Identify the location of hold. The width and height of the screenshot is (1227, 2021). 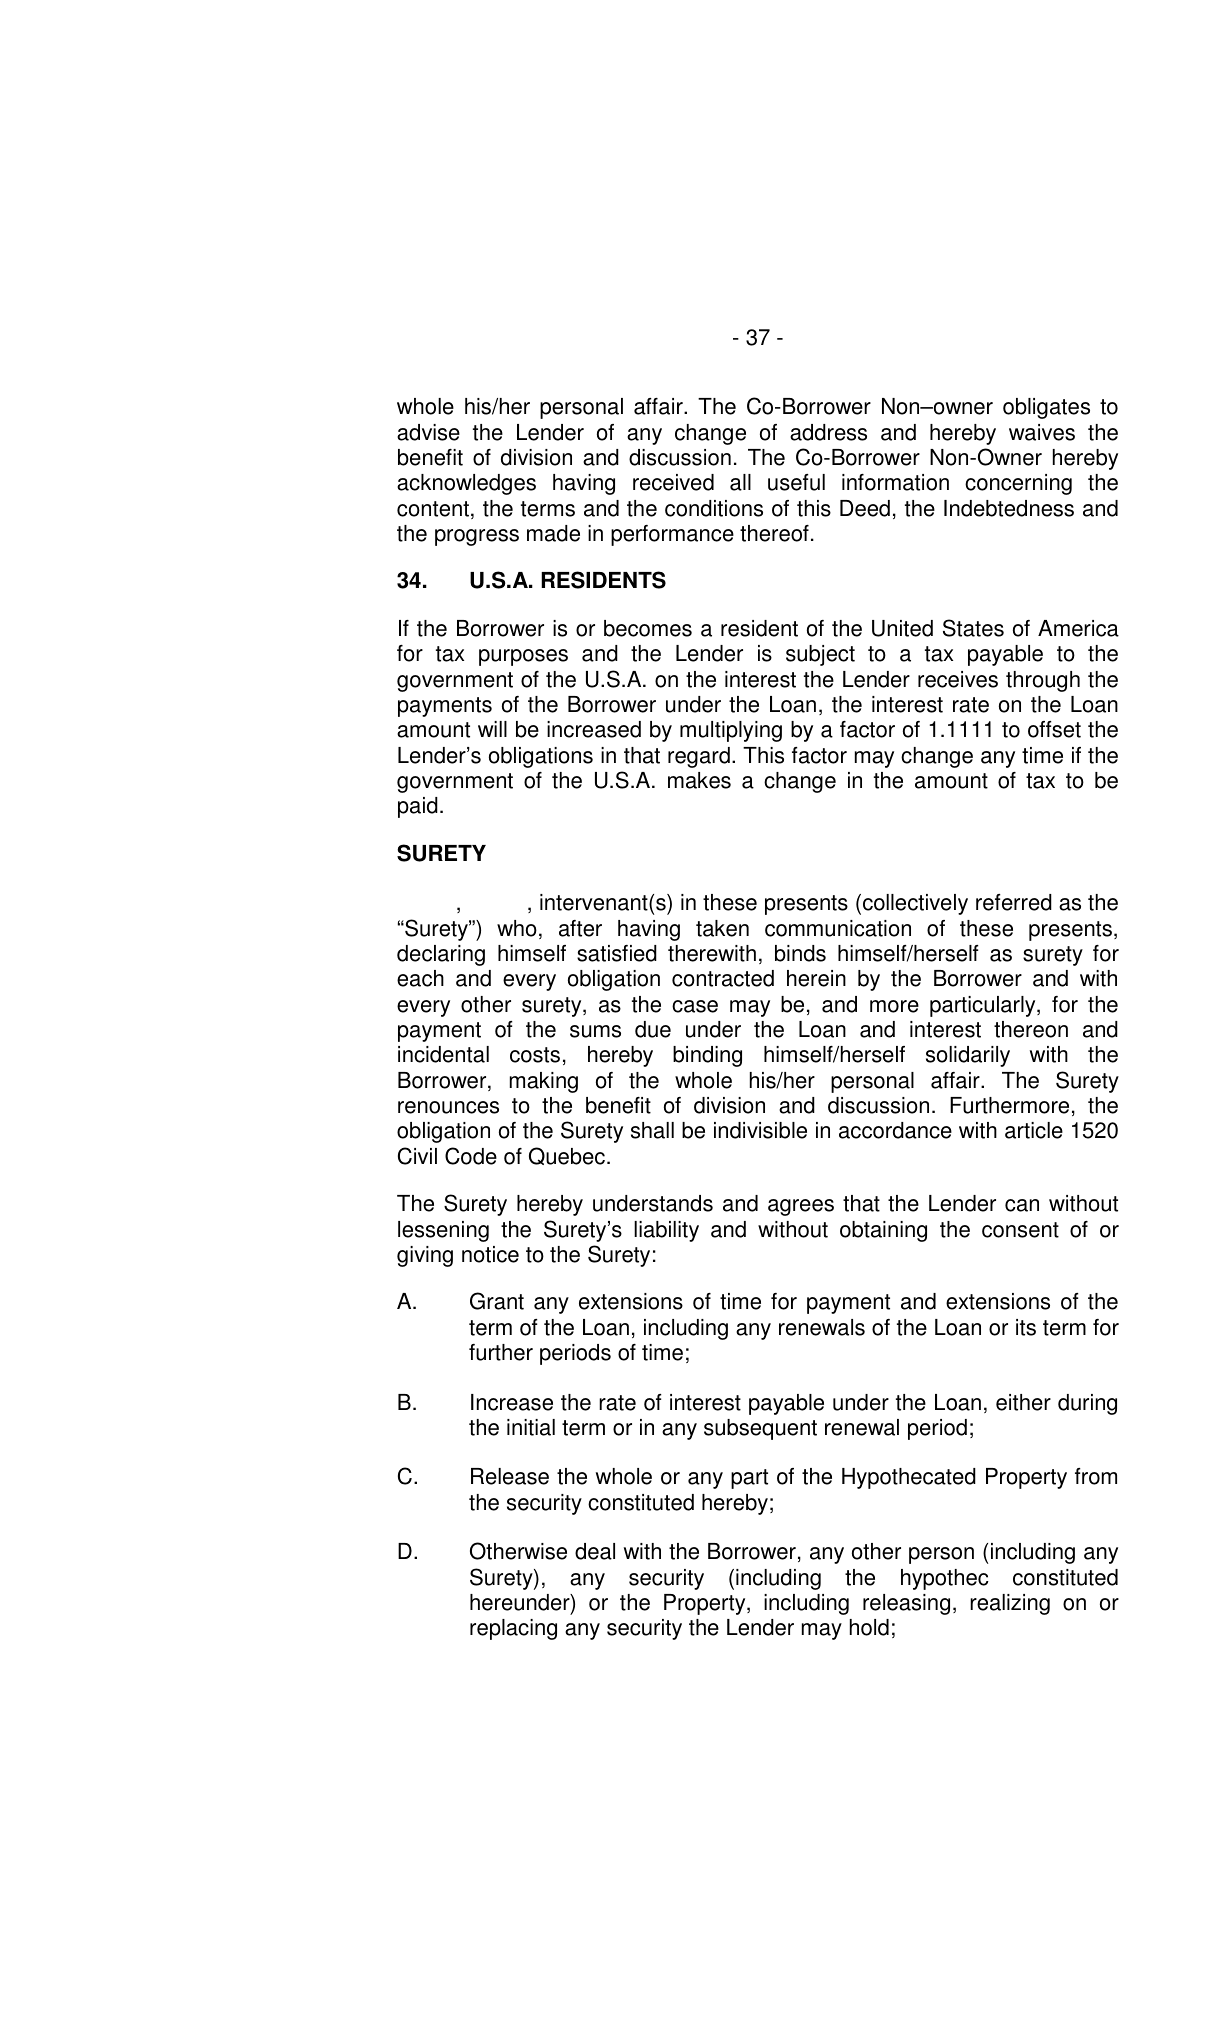
(869, 1627).
